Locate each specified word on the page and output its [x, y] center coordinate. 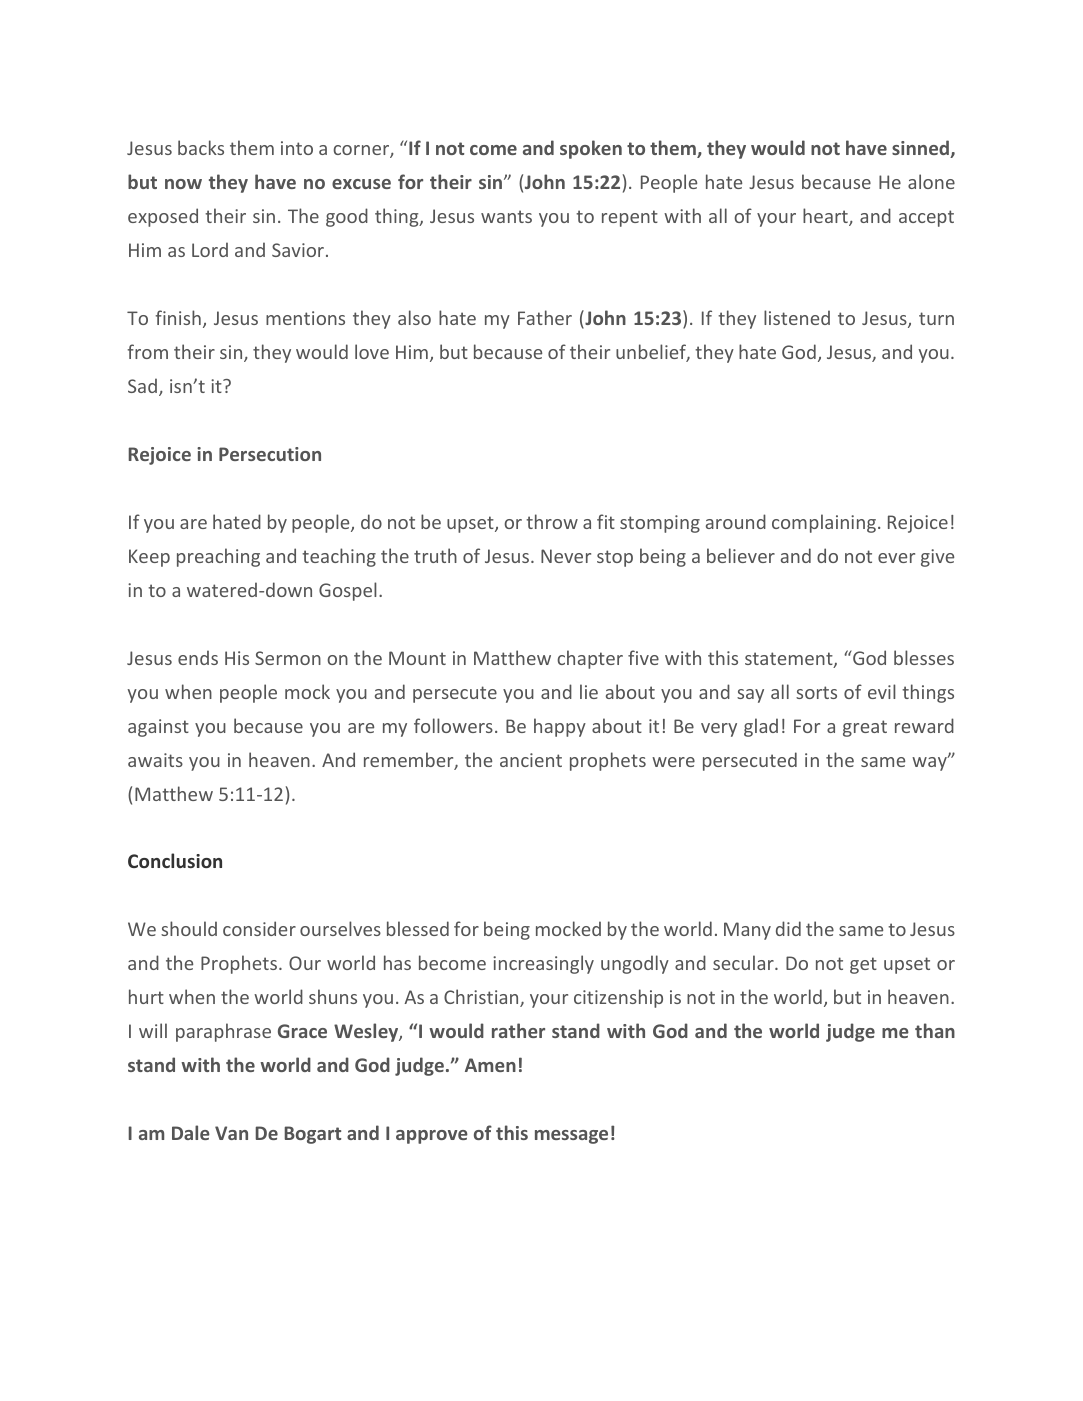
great [865, 728]
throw [552, 521]
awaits [155, 760]
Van [231, 1133]
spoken [591, 149]
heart [826, 217]
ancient [531, 760]
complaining [824, 523]
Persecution [270, 454]
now [183, 184]
